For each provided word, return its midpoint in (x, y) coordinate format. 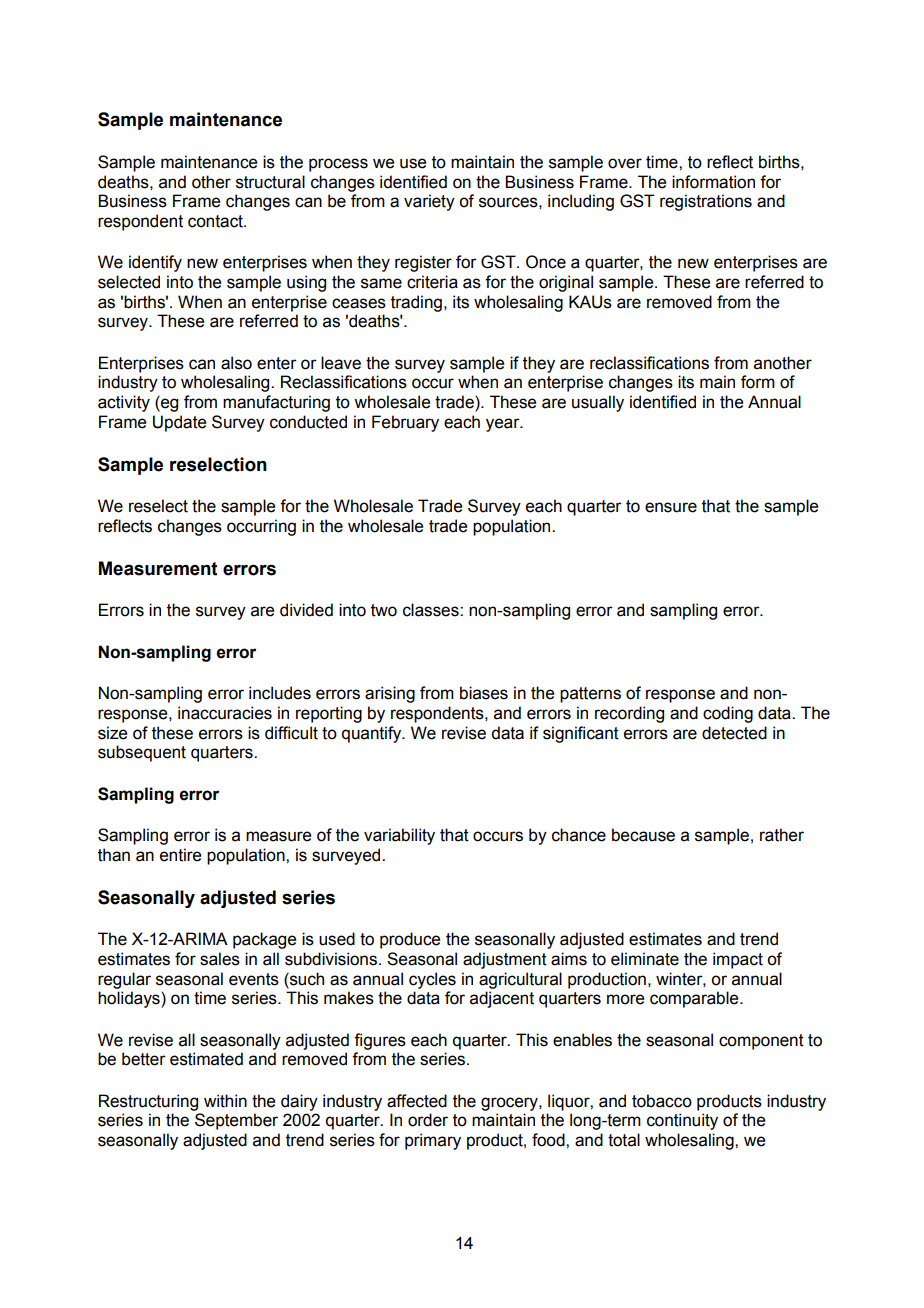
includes (280, 693)
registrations (706, 202)
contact (216, 221)
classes (432, 610)
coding (728, 714)
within (225, 1101)
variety (429, 202)
